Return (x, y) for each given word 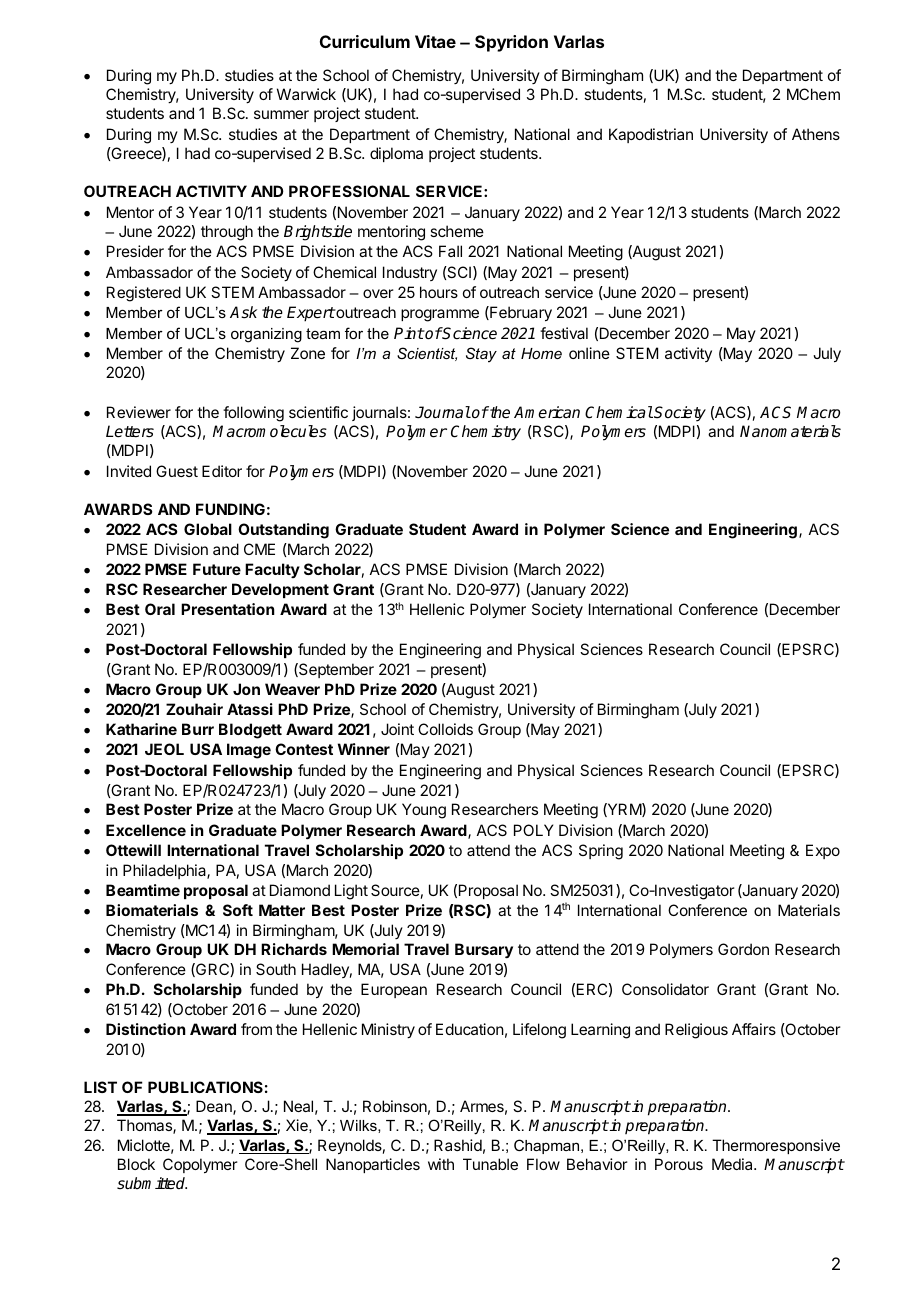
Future (217, 569)
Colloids (445, 729)
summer (281, 114)
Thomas (145, 1126)
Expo (823, 851)
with (441, 1164)
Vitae (435, 41)
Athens (816, 134)
